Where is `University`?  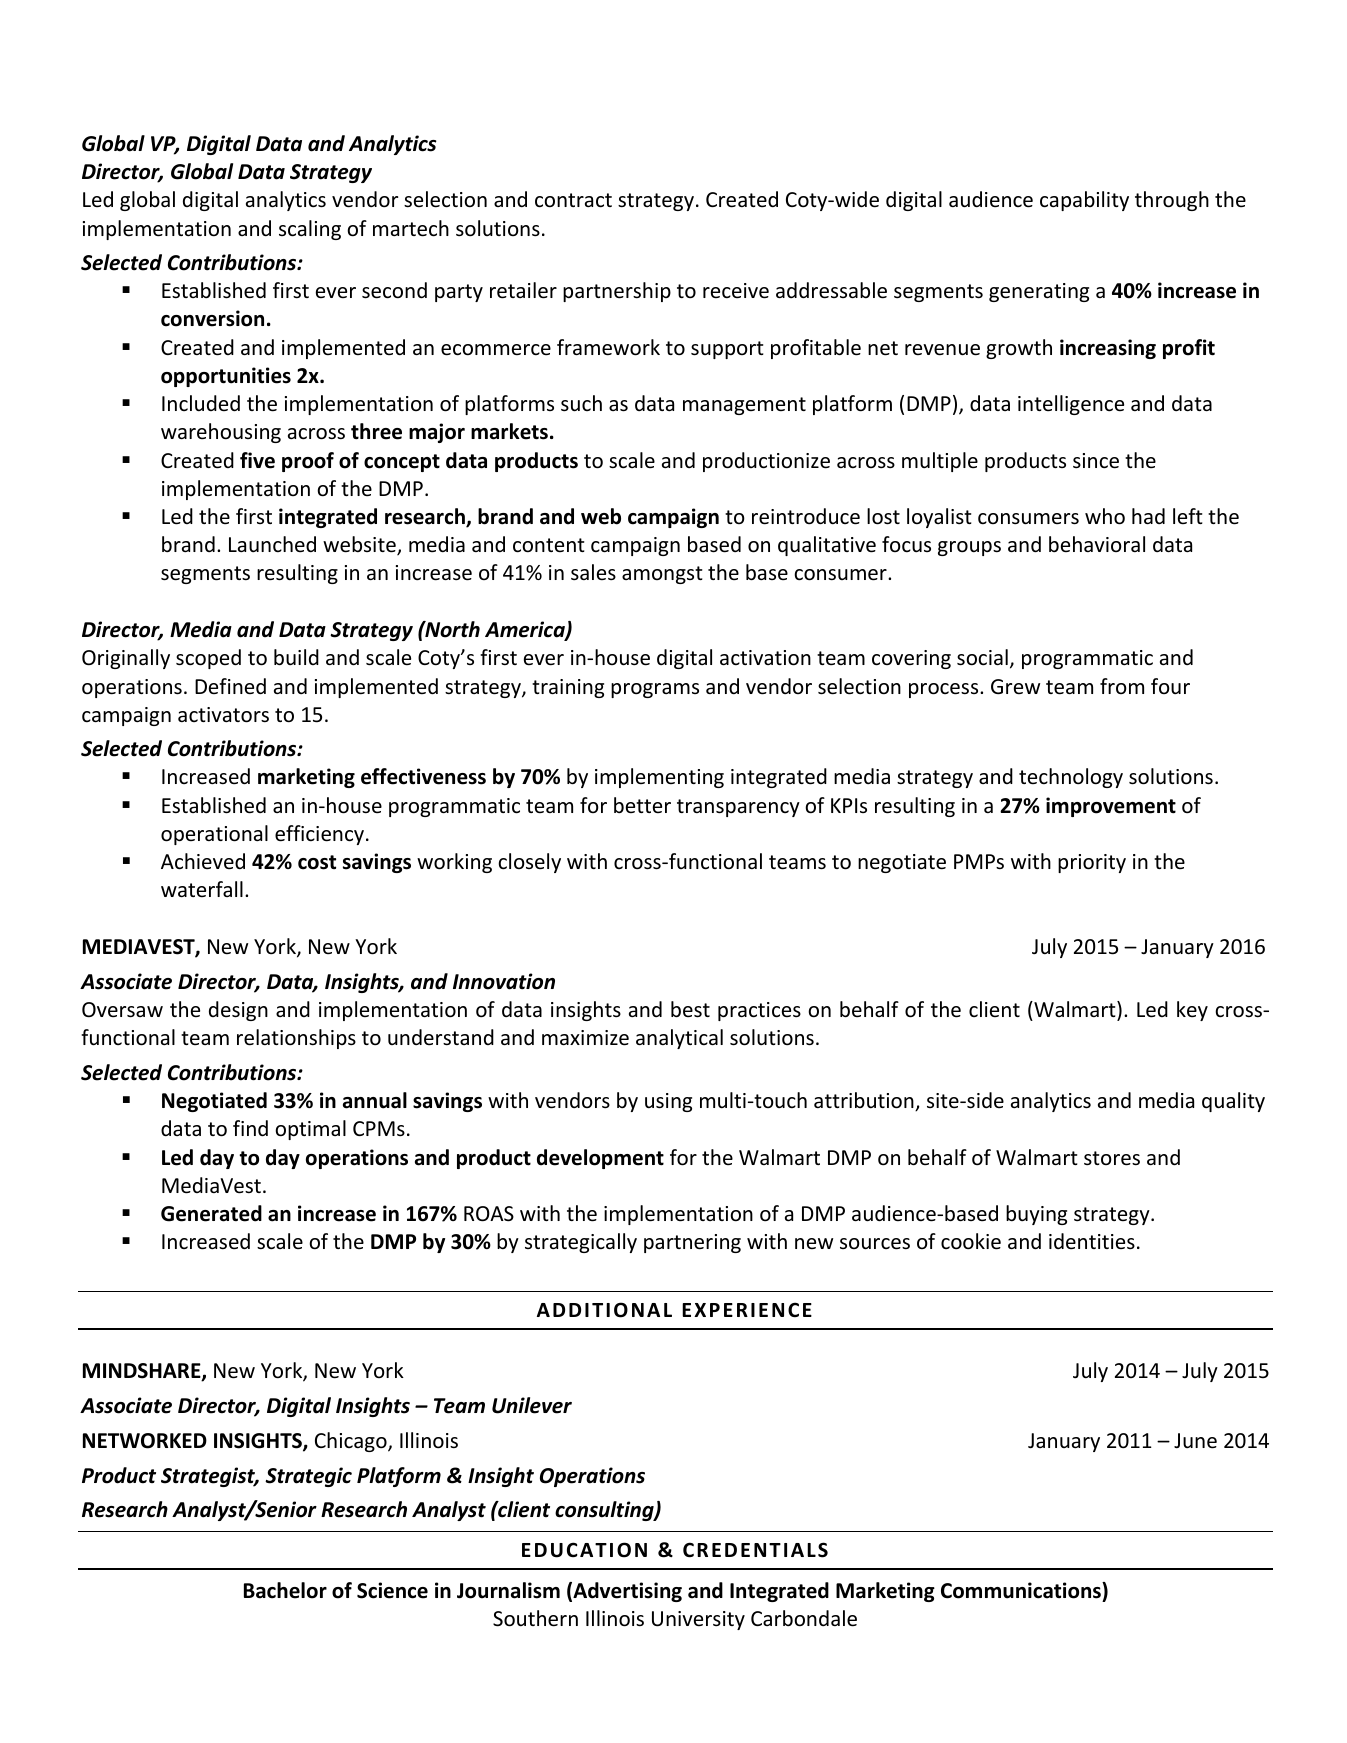 University is located at coordinates (698, 1620).
